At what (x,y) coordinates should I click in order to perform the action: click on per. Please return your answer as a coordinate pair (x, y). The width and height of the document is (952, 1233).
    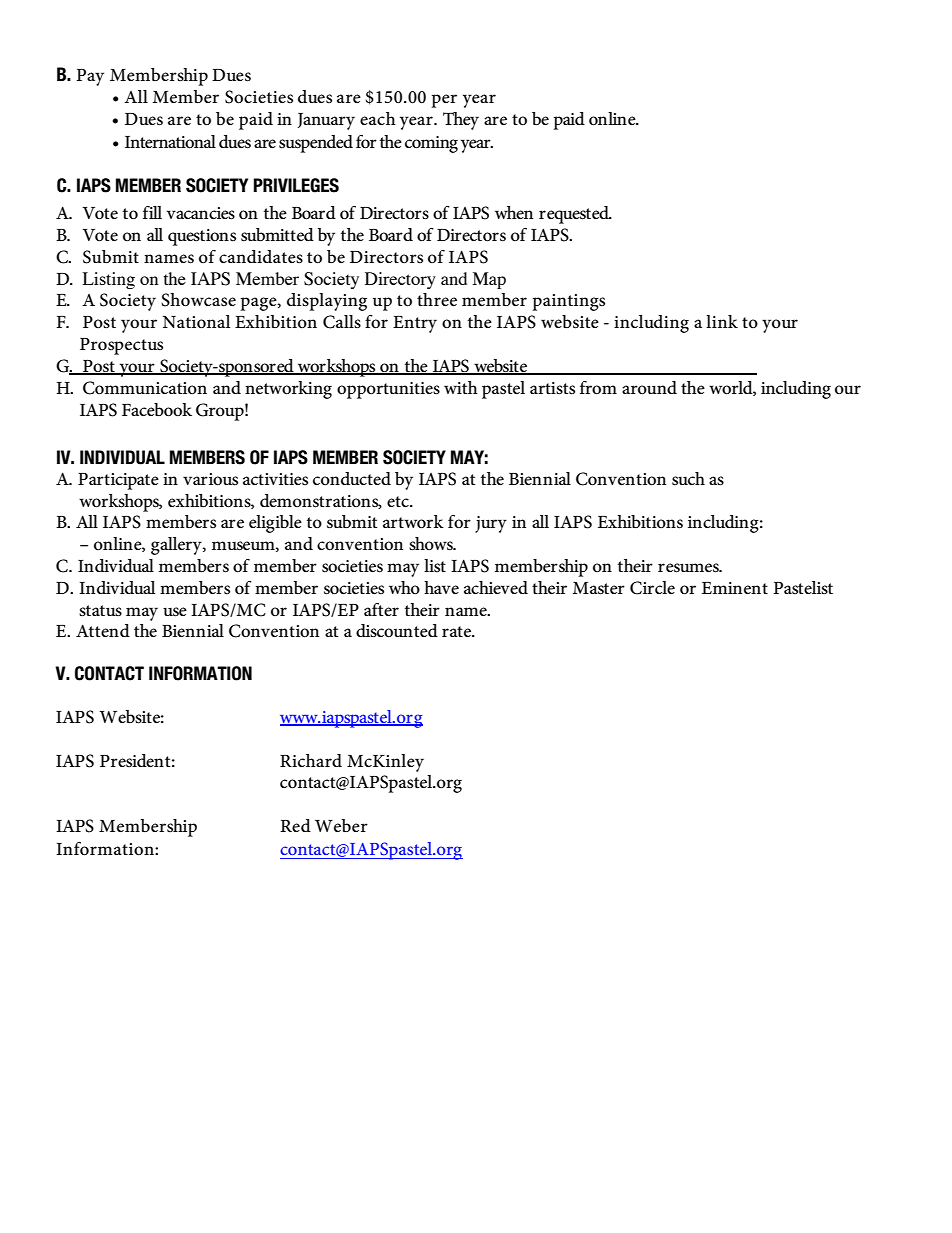
    Looking at the image, I should click on (444, 101).
